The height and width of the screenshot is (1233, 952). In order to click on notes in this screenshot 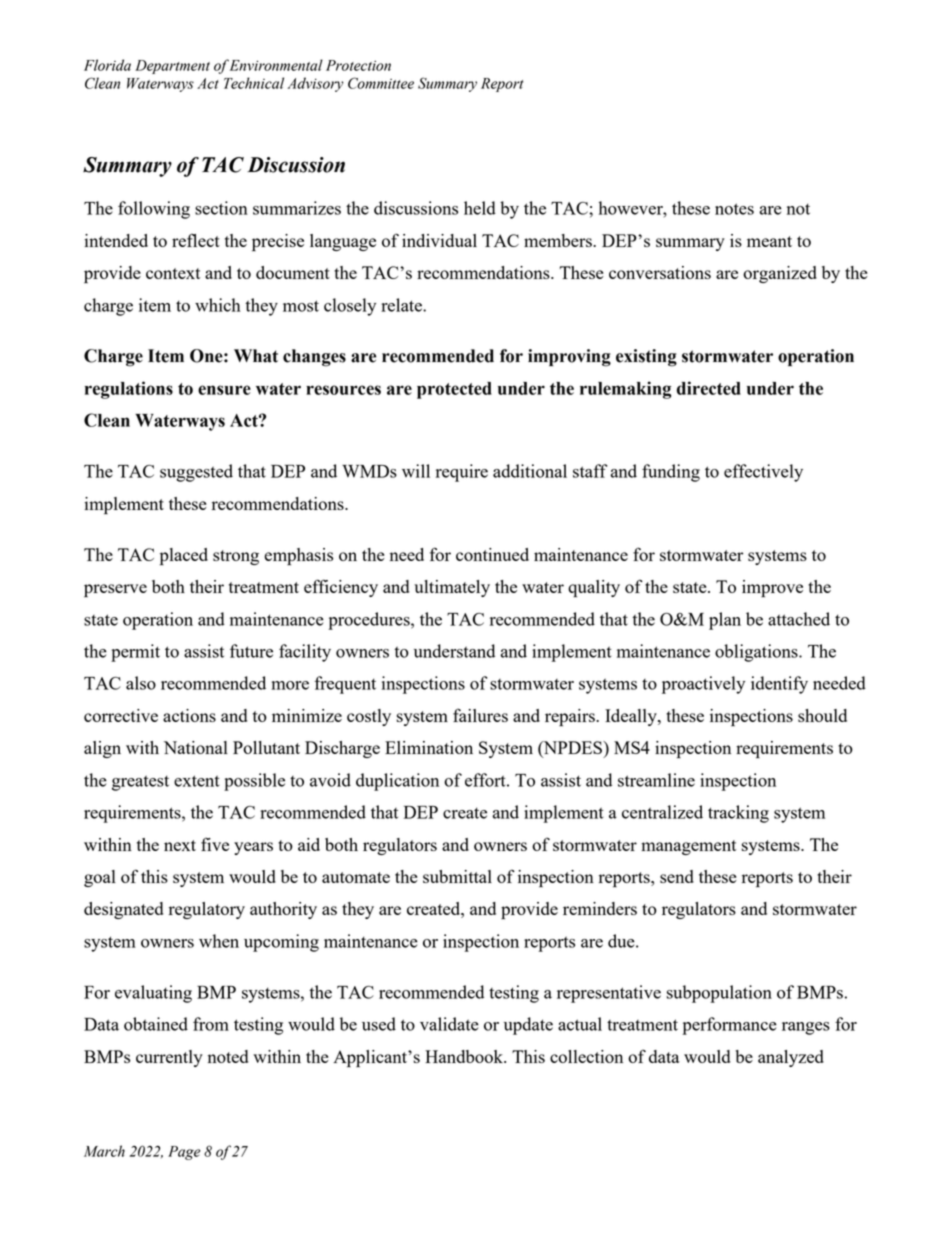, I will do `click(734, 209)`.
